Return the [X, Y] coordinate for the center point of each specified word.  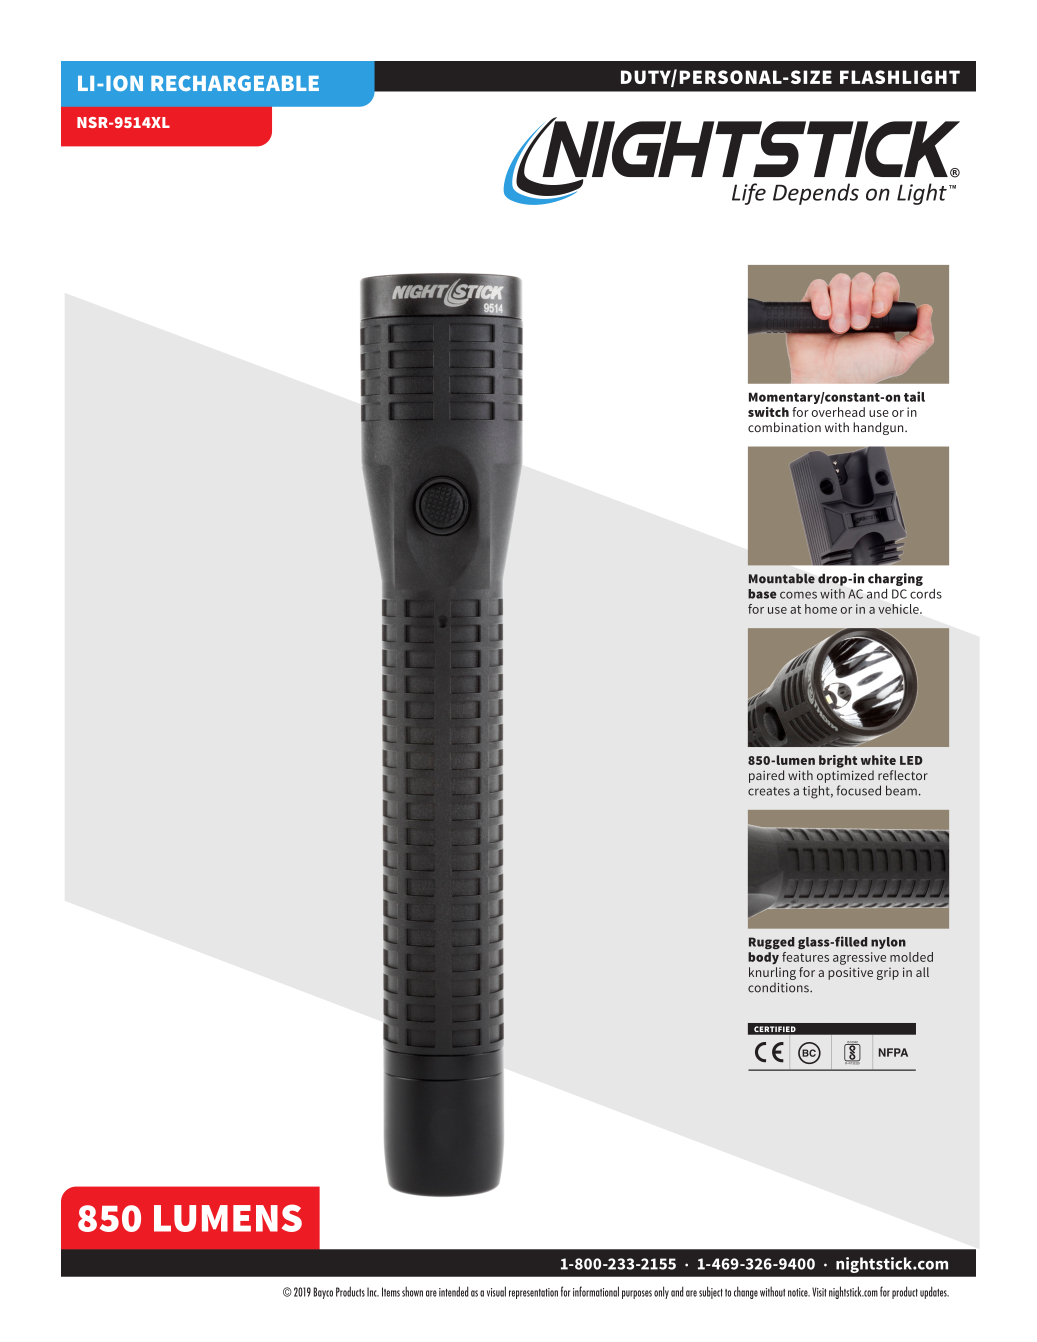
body [763, 958]
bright [838, 761]
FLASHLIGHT [900, 77]
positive [850, 973]
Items [391, 1292]
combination [784, 427]
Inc [373, 1292]
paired [766, 776]
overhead [838, 412]
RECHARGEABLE [235, 83]
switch [768, 412]
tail [914, 396]
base [762, 594]
